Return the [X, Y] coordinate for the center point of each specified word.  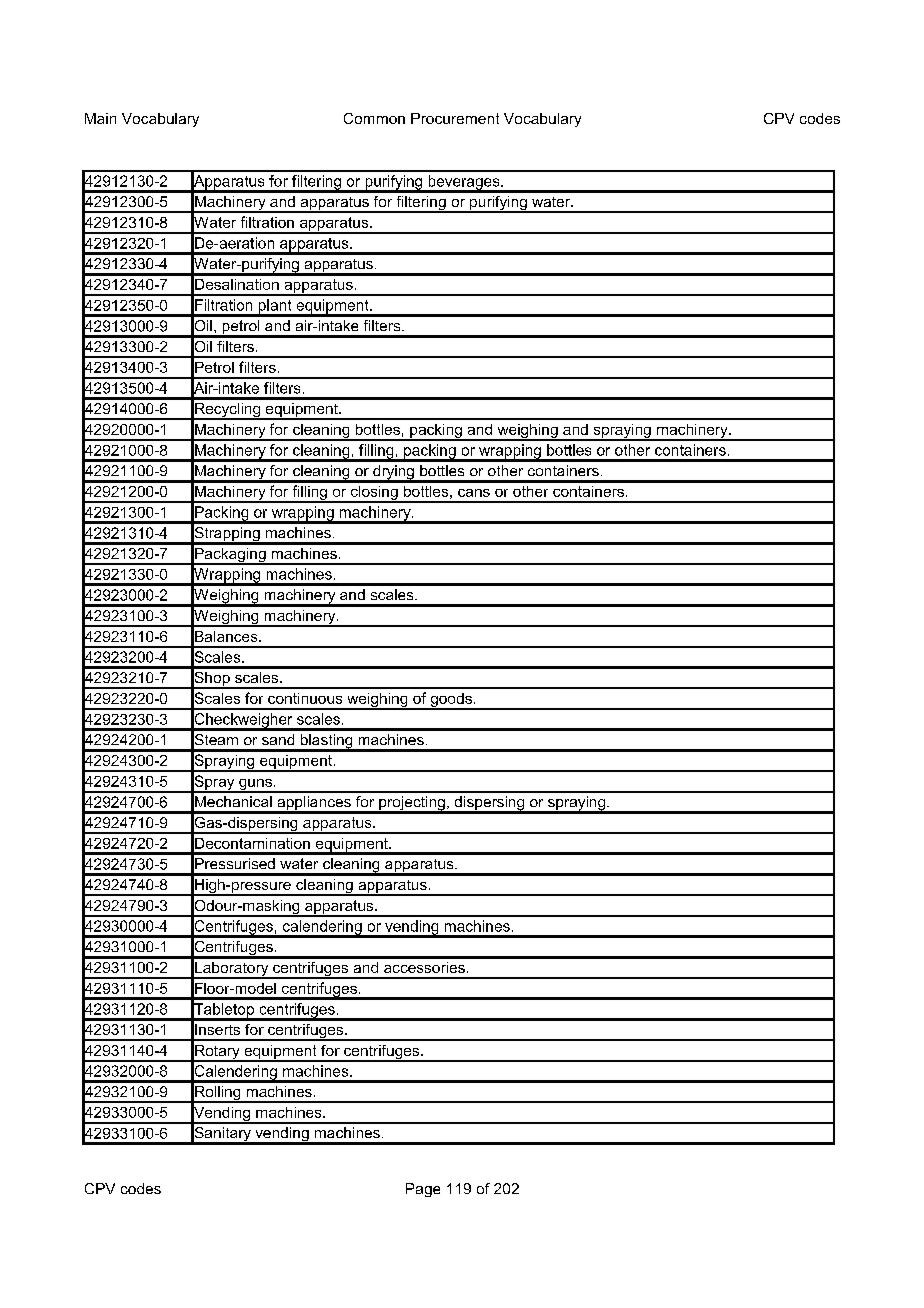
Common [374, 118]
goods [451, 701]
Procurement [455, 118]
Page [423, 1190]
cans [474, 493]
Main [100, 118]
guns [255, 785]
